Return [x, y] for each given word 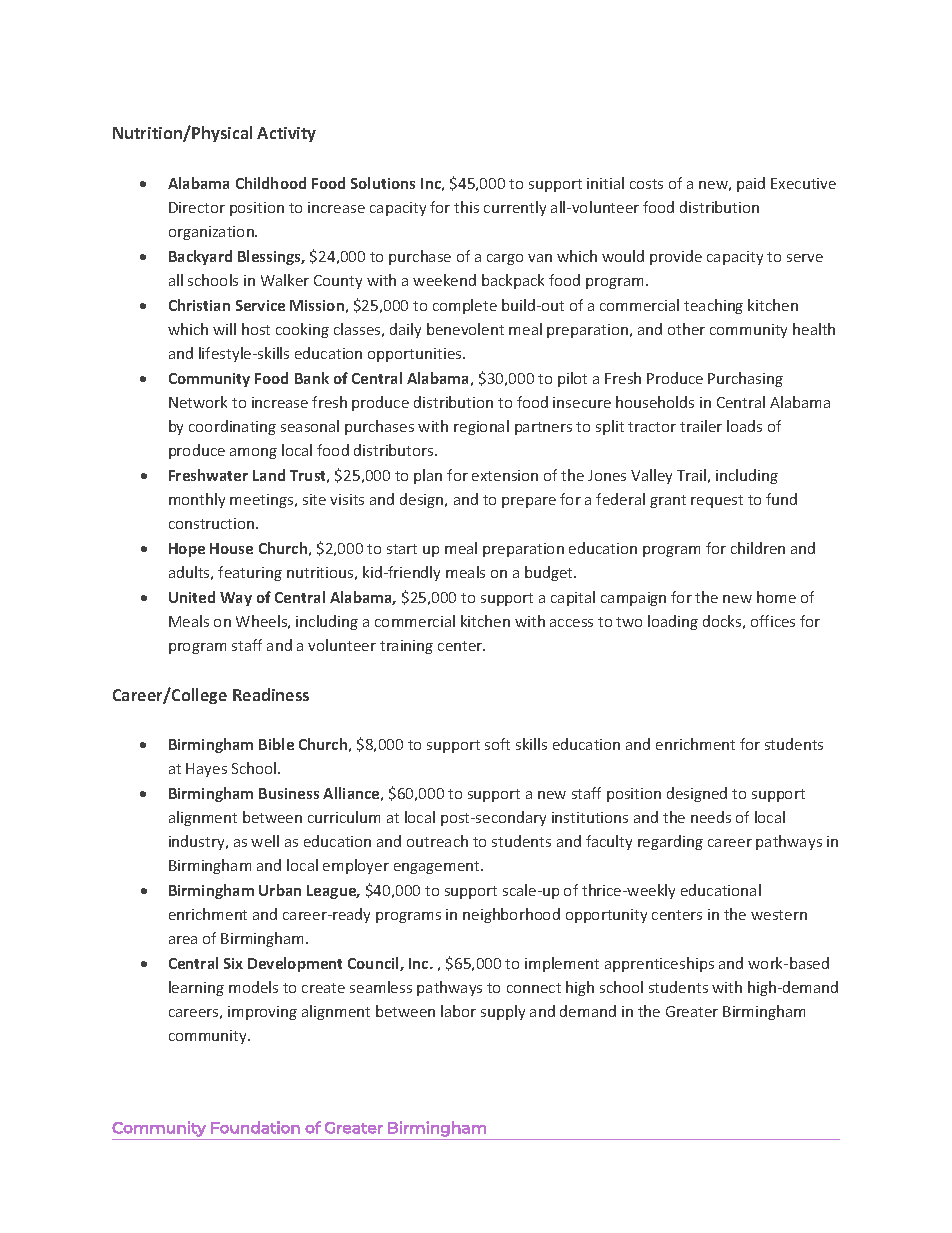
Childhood [271, 183]
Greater [692, 1011]
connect [534, 988]
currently [515, 208]
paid [751, 184]
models [253, 987]
